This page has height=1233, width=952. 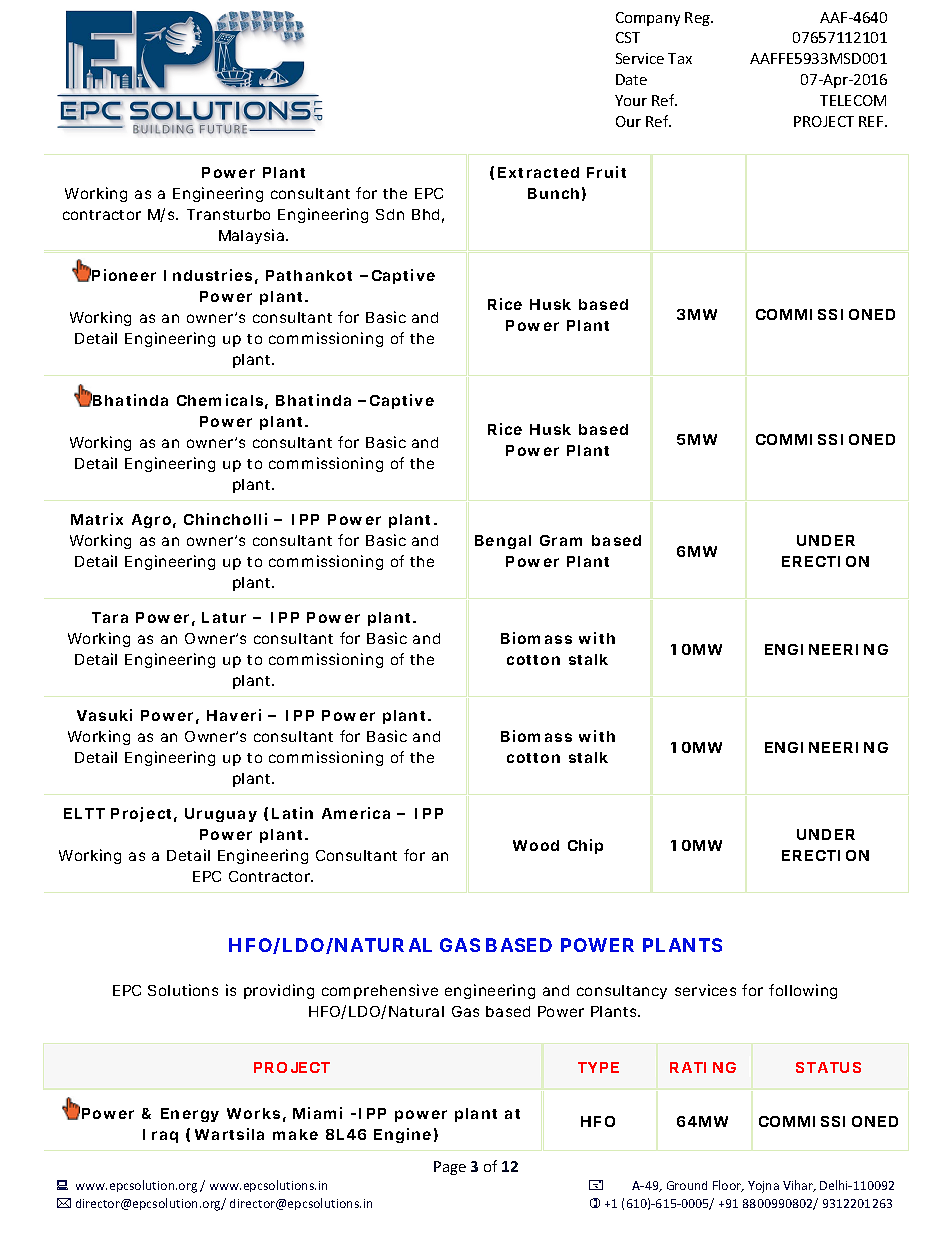 I want to click on Uruguay, so click(x=221, y=815).
